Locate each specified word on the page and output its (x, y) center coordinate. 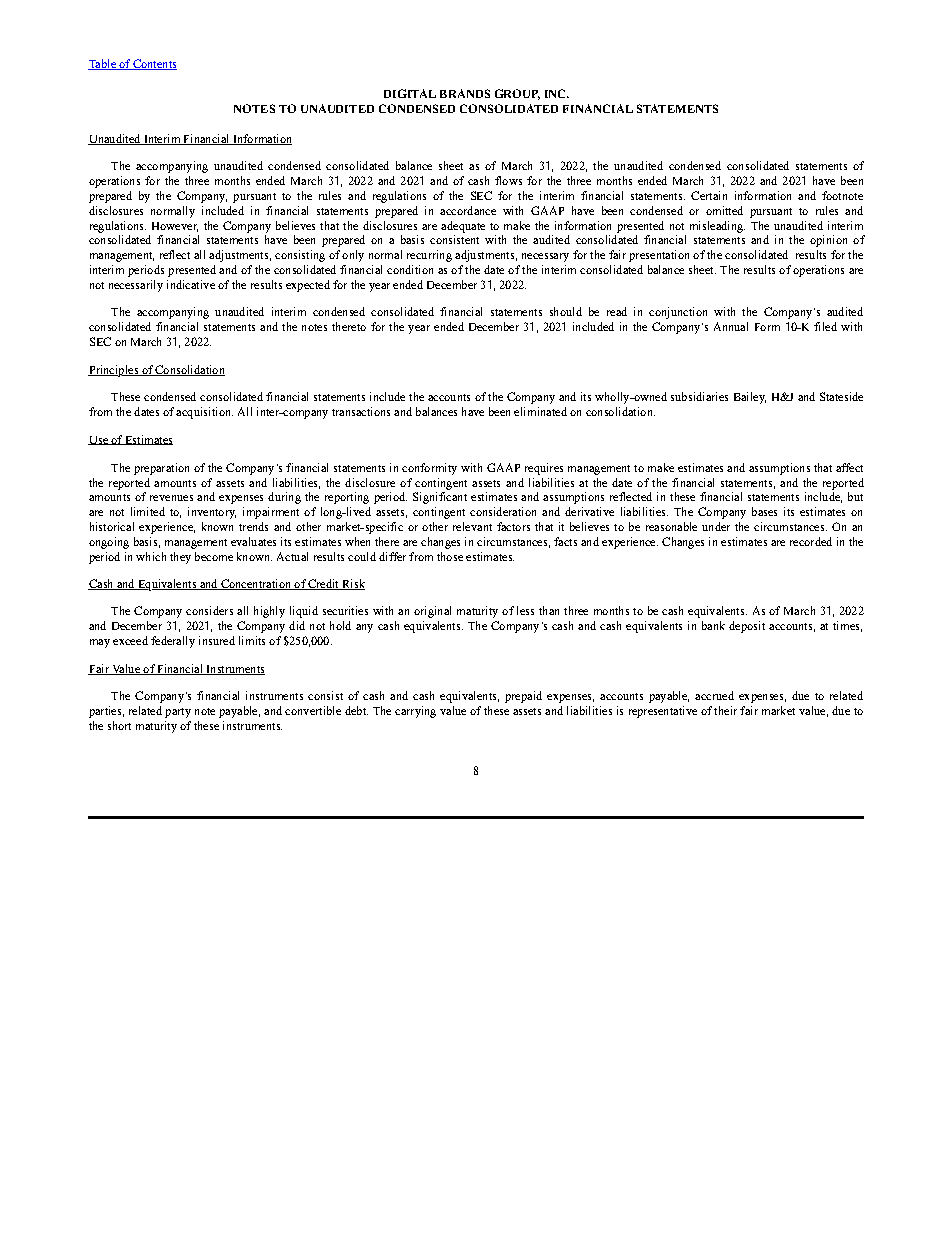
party (178, 713)
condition (410, 269)
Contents (154, 64)
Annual (731, 326)
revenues (171, 498)
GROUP (517, 94)
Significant (440, 498)
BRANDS (465, 93)
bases (764, 511)
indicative (191, 284)
